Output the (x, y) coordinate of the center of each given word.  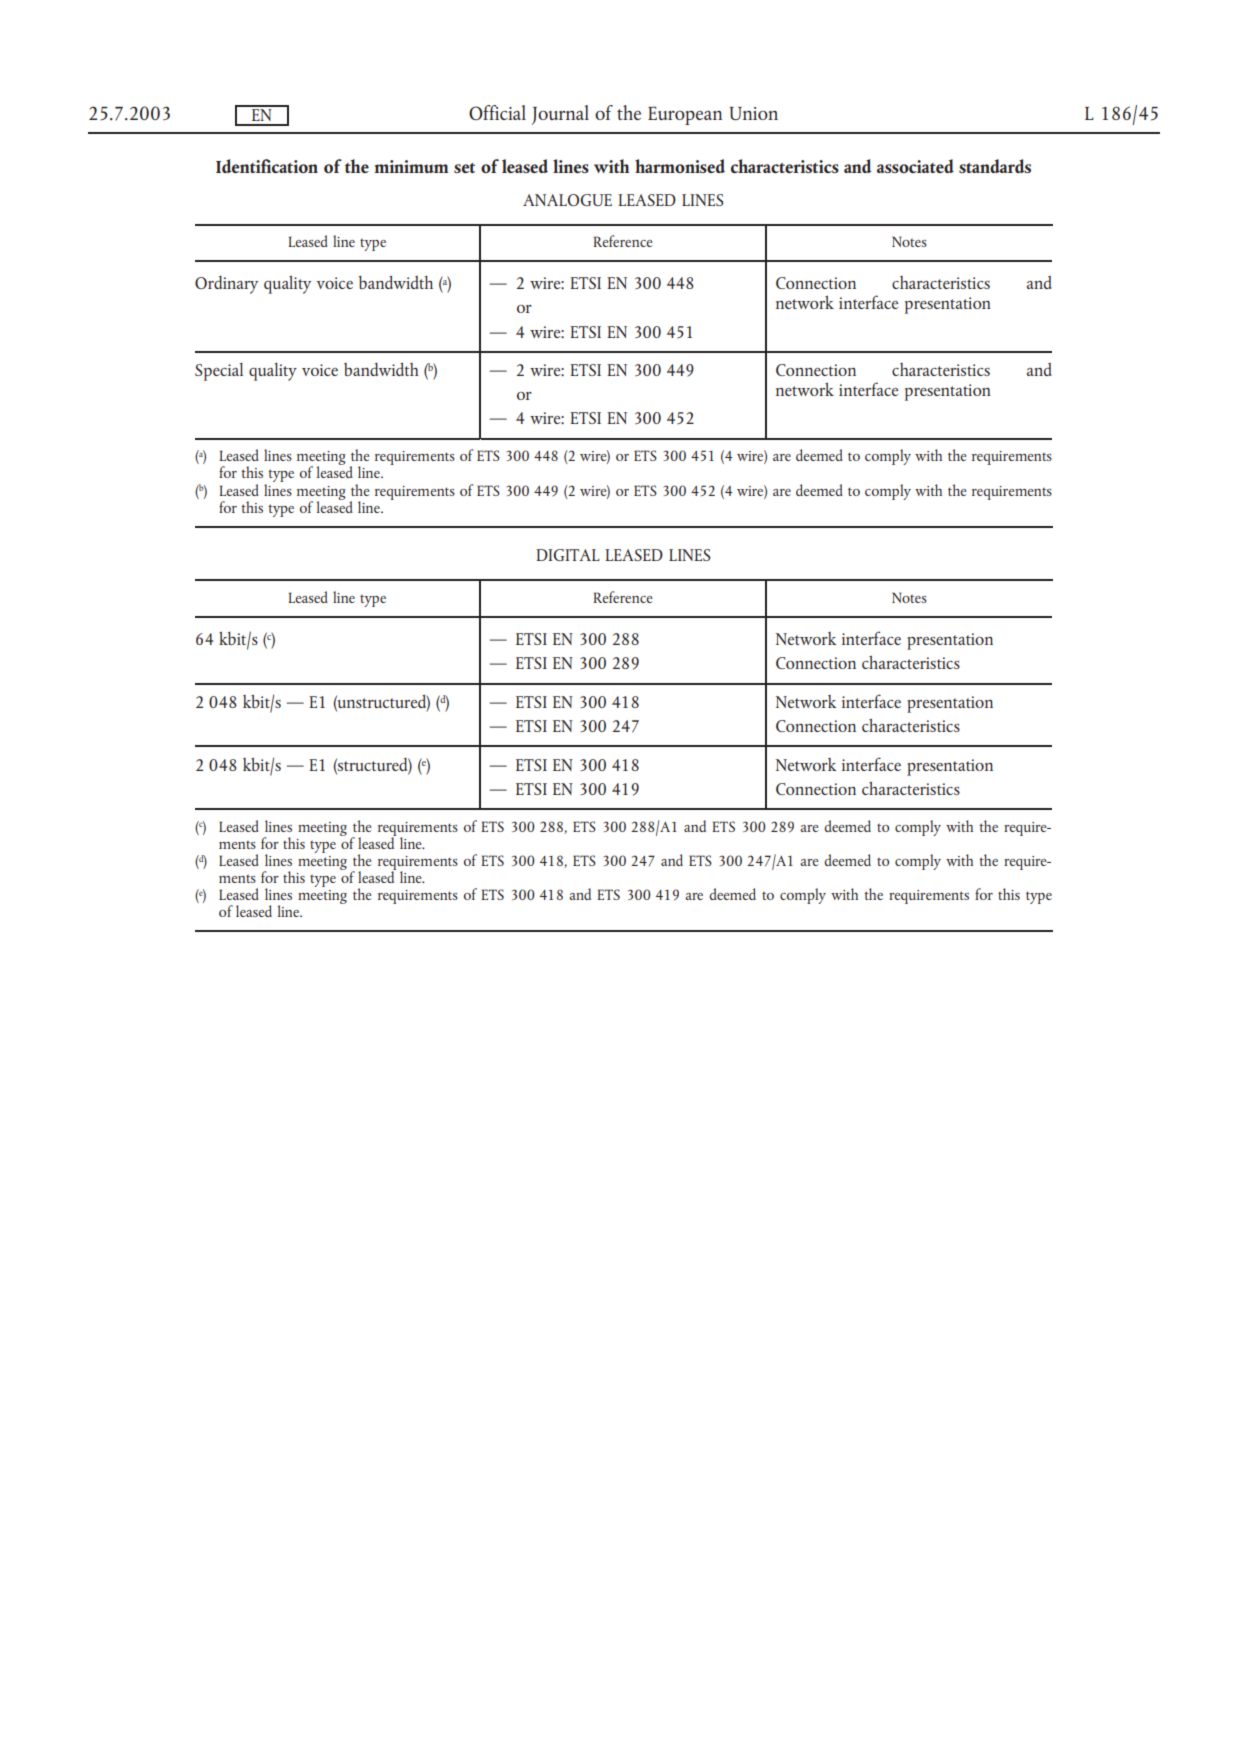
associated (915, 166)
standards (995, 166)
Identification (267, 166)
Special (219, 372)
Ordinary (226, 285)
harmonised (680, 166)
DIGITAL (568, 555)
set (464, 168)
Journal (560, 115)
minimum (411, 166)
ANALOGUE (567, 200)
